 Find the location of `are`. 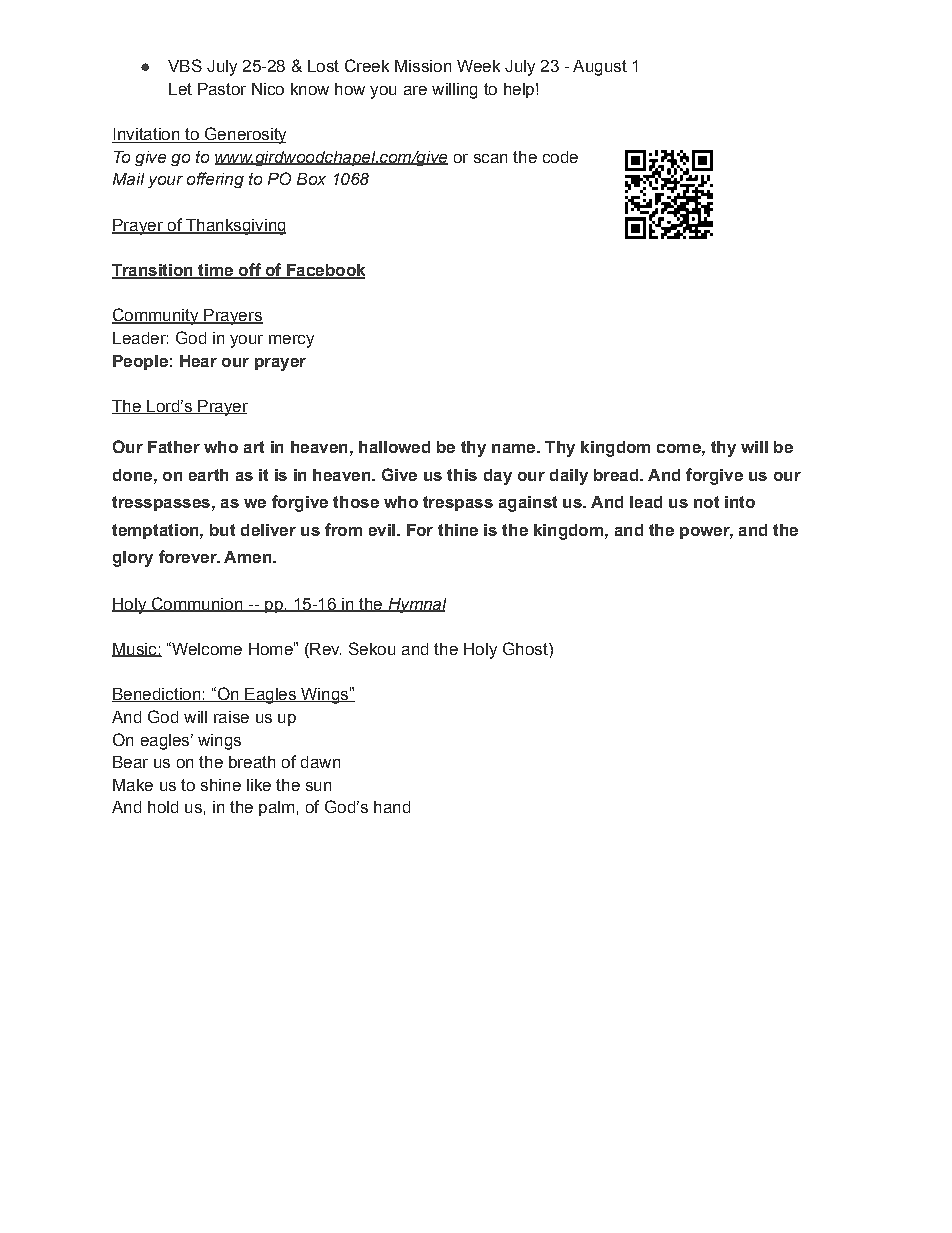

are is located at coordinates (415, 90).
